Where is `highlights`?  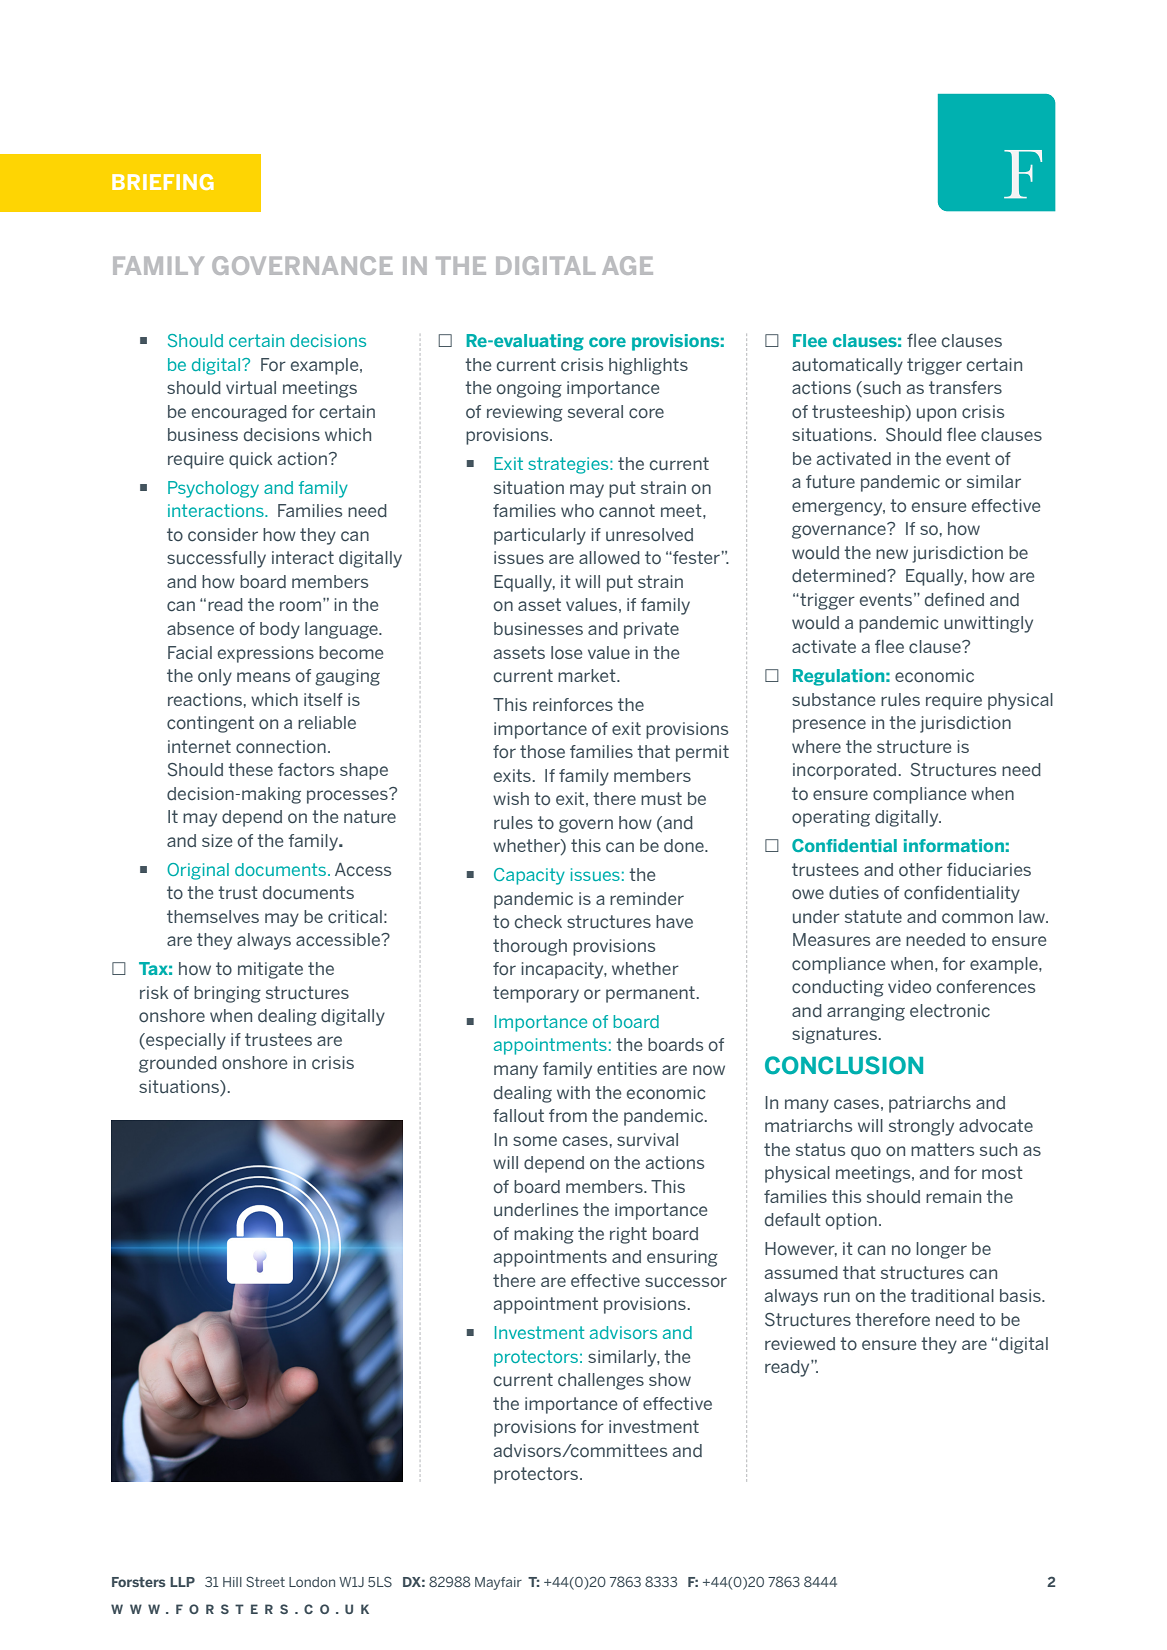
highlights is located at coordinates (648, 366).
